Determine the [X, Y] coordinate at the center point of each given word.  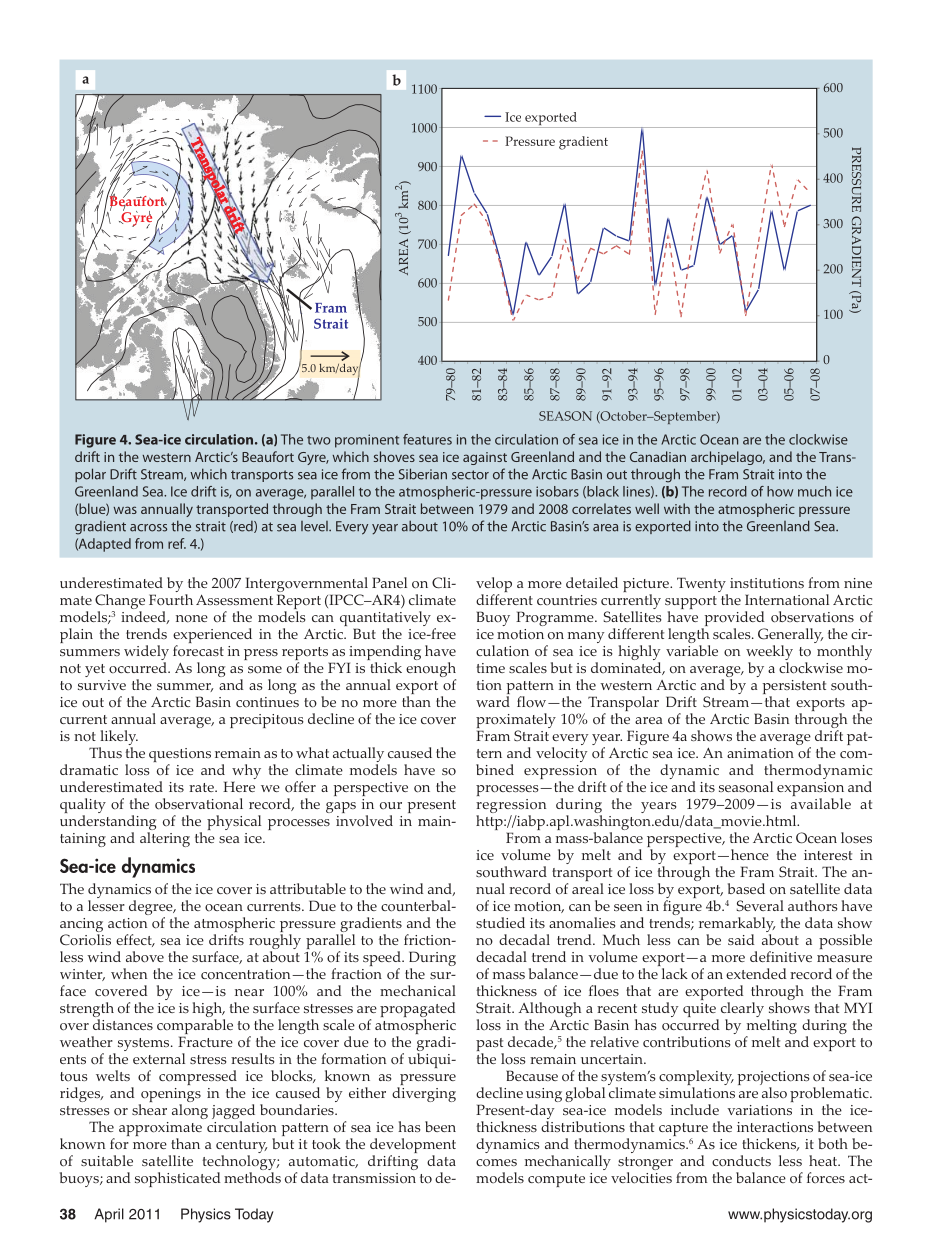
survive [102, 685]
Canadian [658, 456]
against [485, 458]
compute [556, 1180]
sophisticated [177, 1179]
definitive [781, 956]
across [148, 528]
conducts [741, 1161]
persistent [794, 688]
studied [500, 922]
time [490, 668]
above [145, 957]
